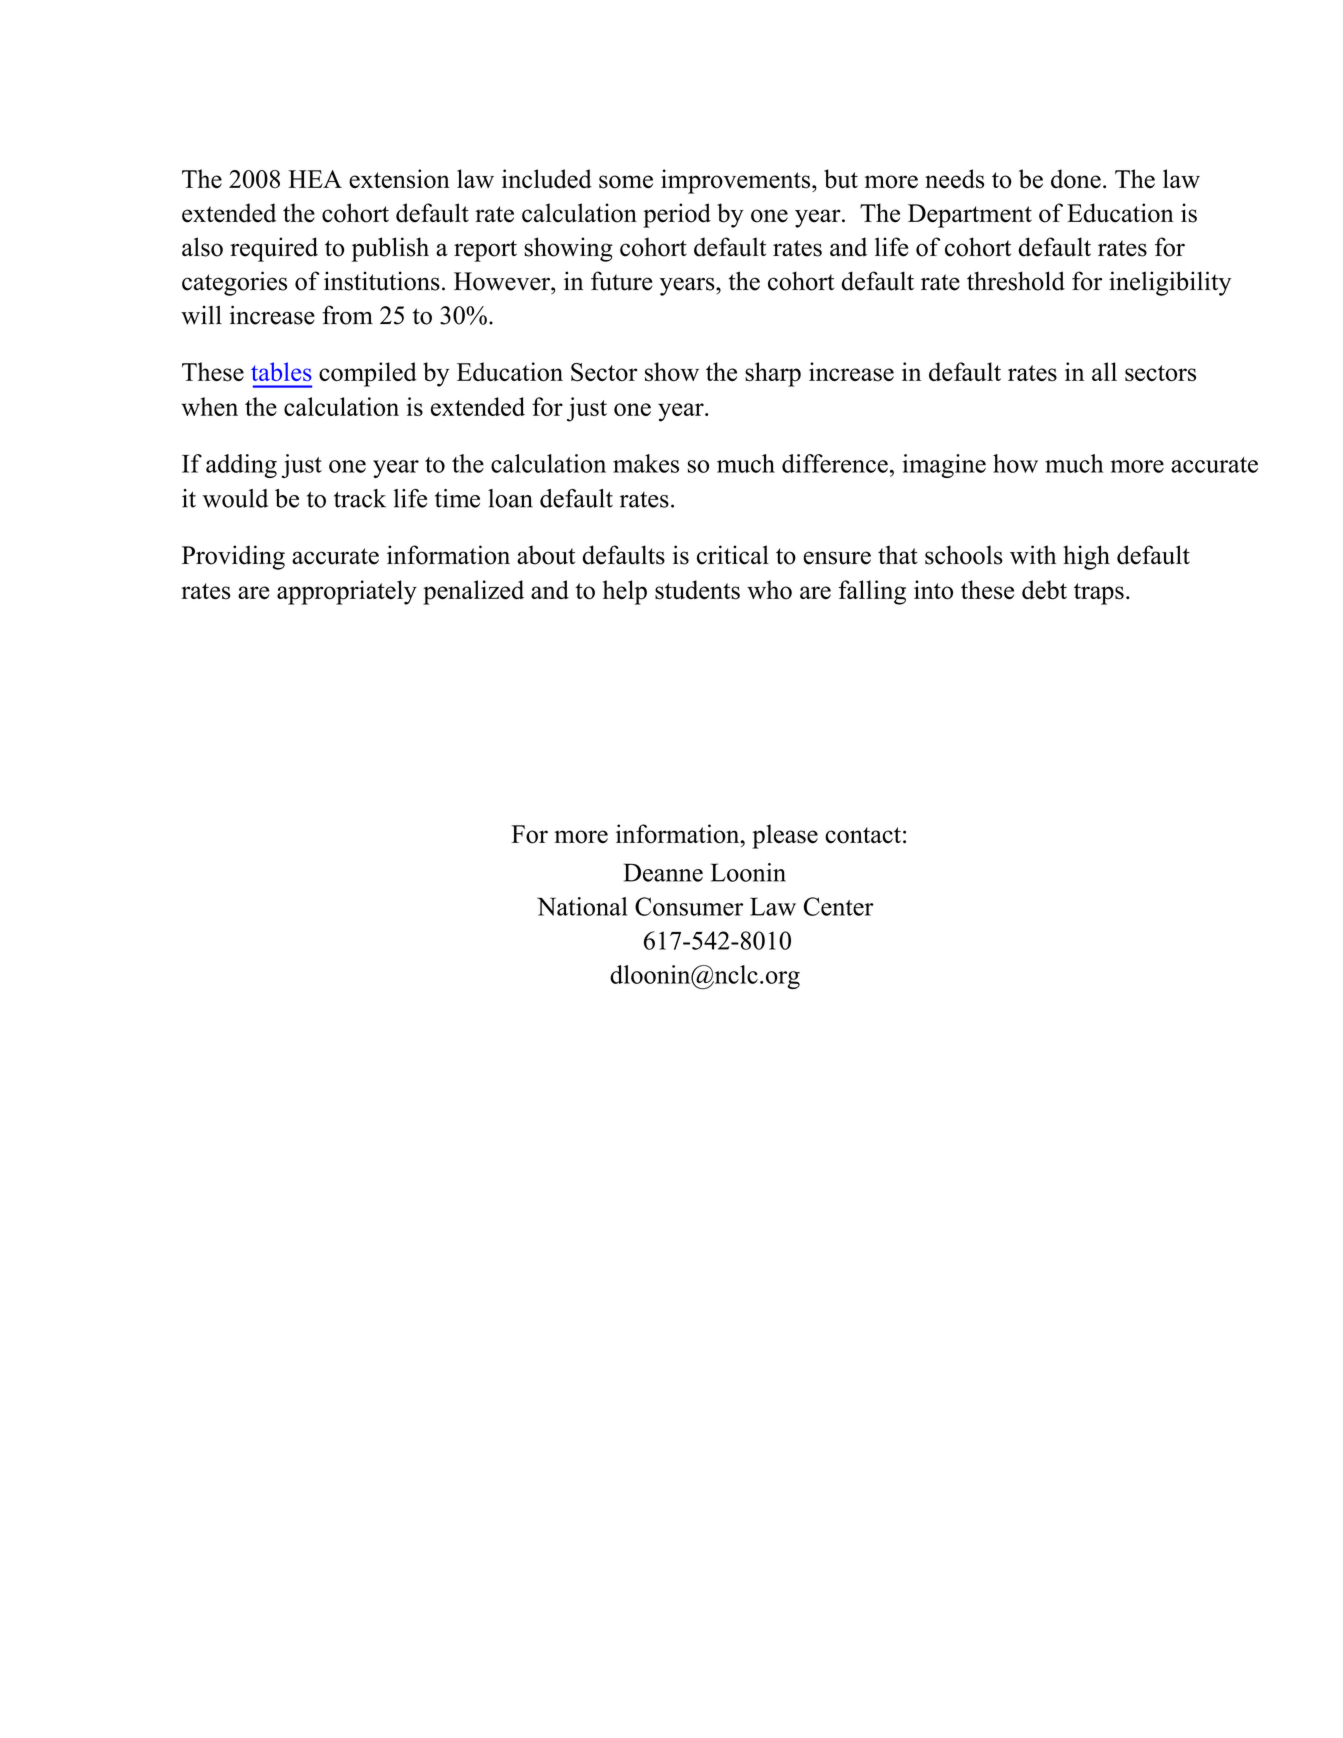 Image resolution: width=1343 pixels, height=1738 pixels. What do you see at coordinates (677, 215) in the screenshot?
I see `period` at bounding box center [677, 215].
